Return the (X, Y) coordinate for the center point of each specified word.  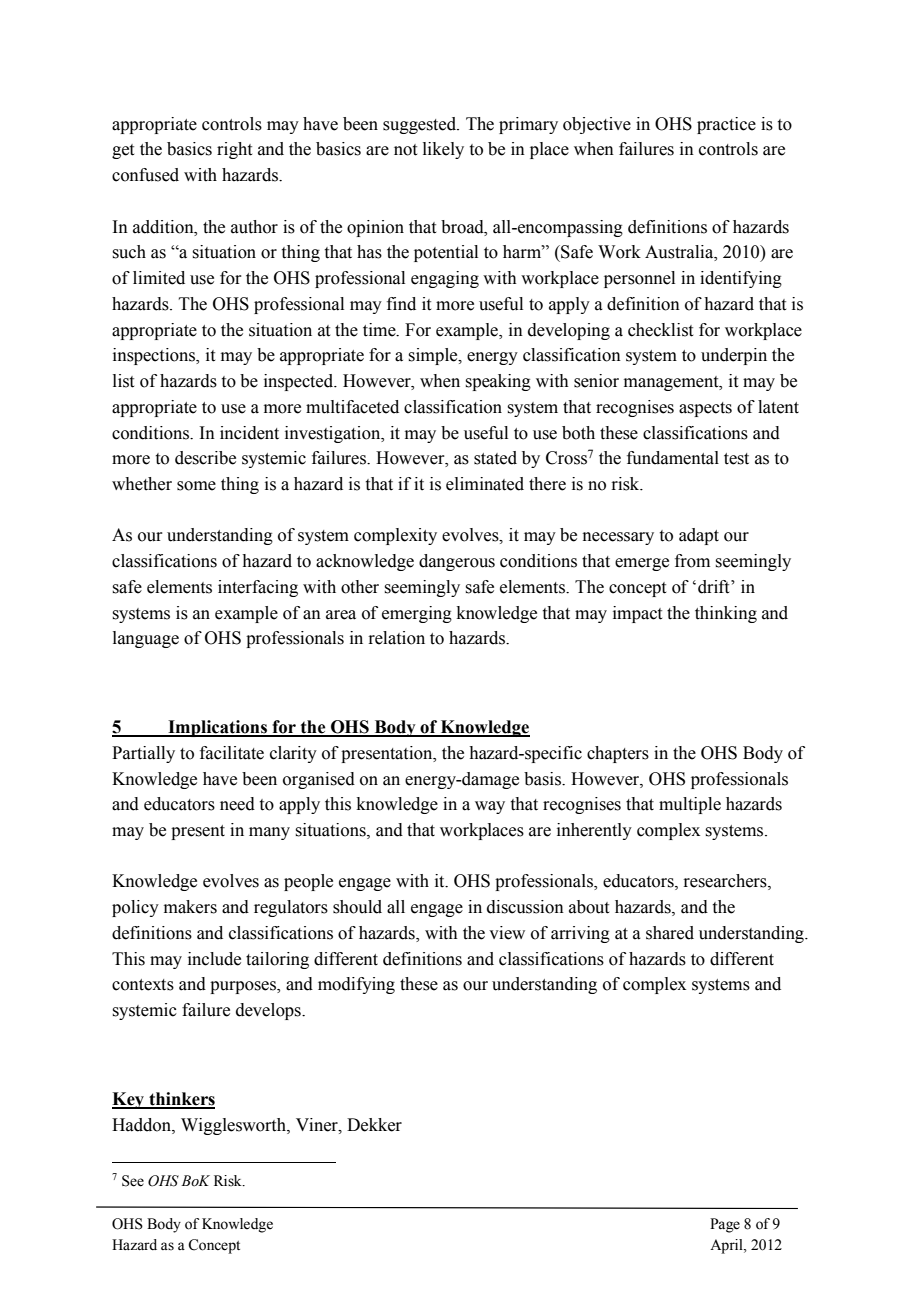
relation (396, 638)
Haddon (142, 1125)
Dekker (374, 1125)
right (234, 150)
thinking (726, 614)
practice (726, 125)
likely (443, 150)
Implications (217, 728)
